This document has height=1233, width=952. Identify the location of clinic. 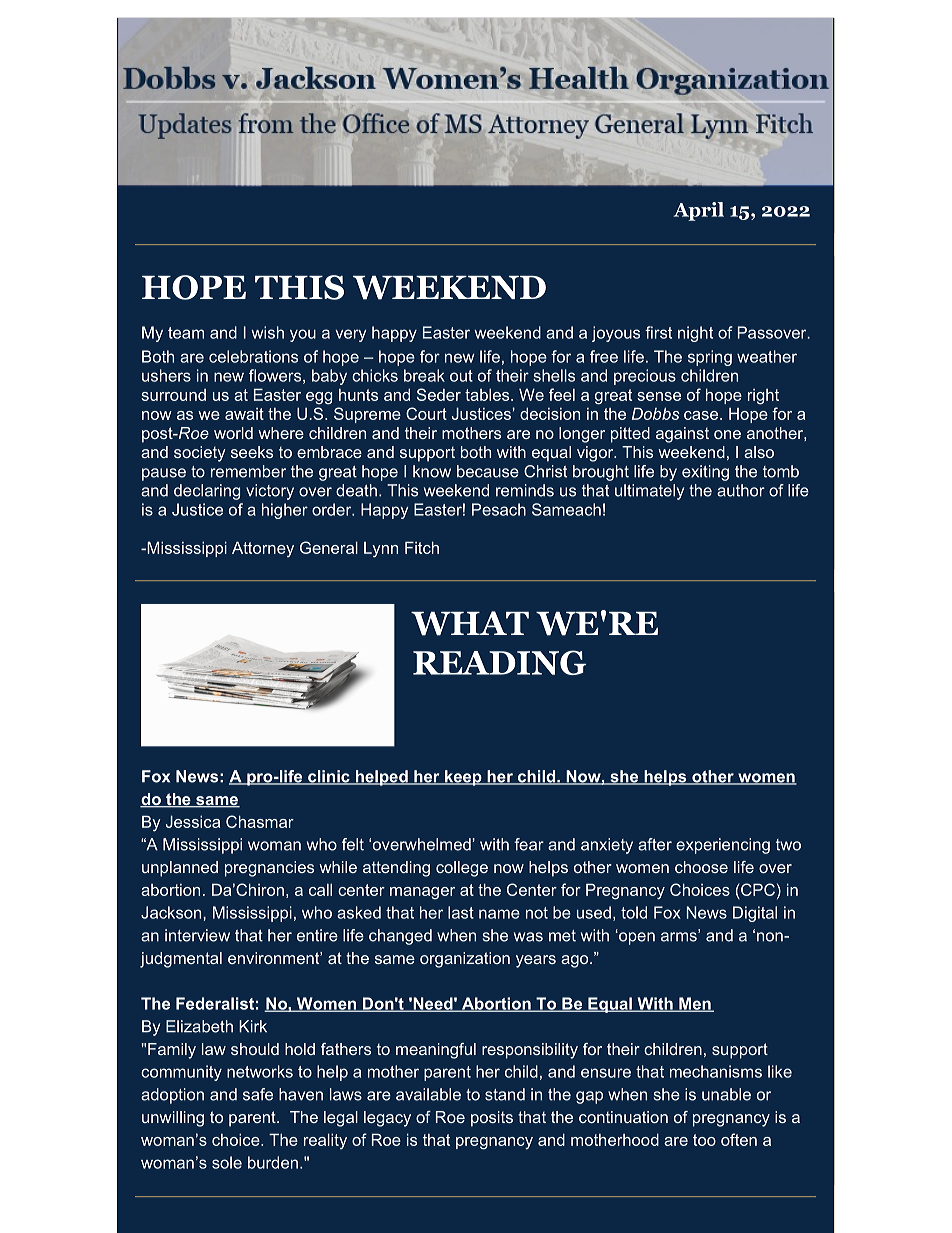
(329, 777).
